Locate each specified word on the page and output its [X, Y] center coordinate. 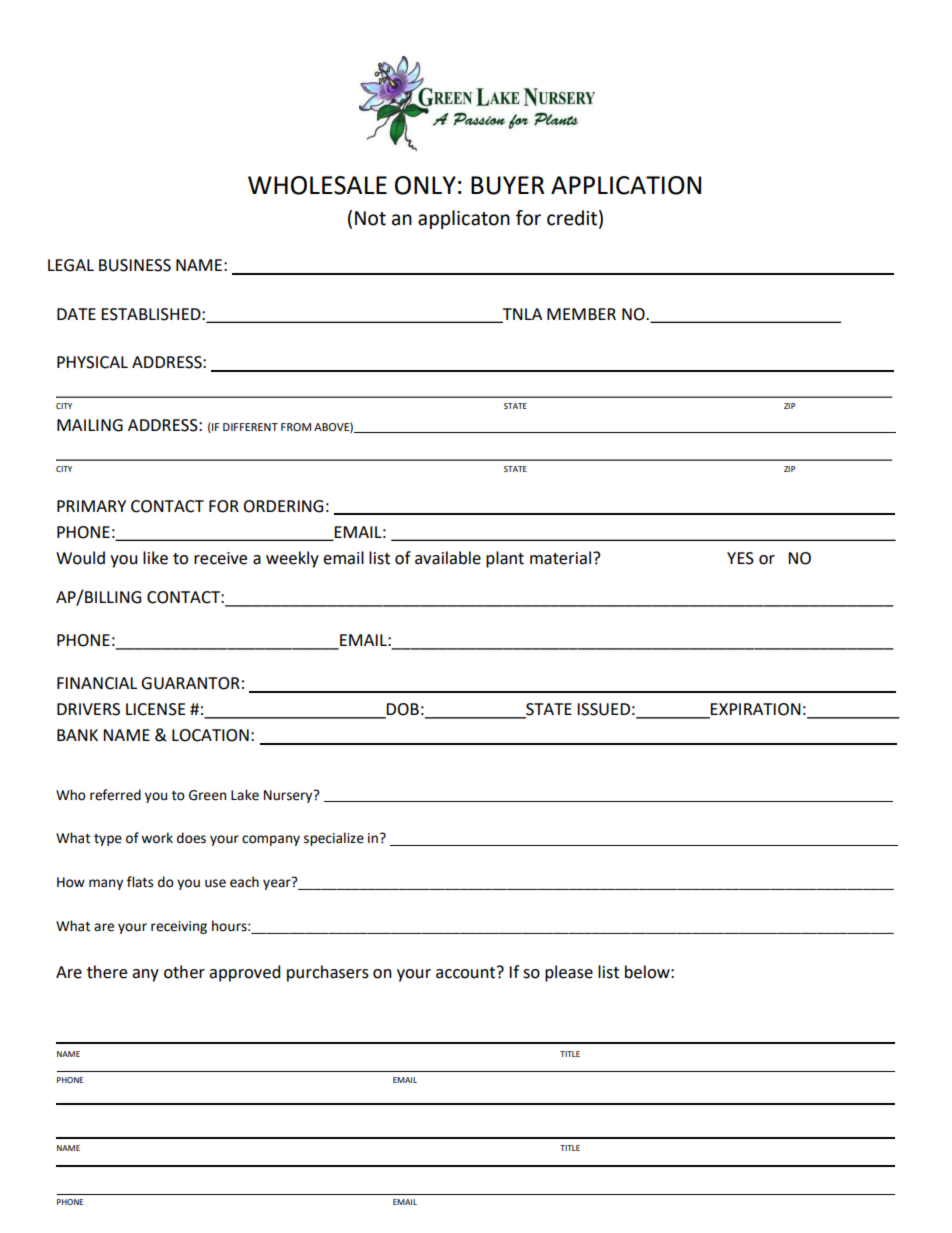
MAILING [90, 425]
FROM [296, 427]
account [467, 972]
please [569, 973]
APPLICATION [626, 185]
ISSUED [603, 709]
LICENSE [155, 709]
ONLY [425, 185]
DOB [402, 710]
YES [740, 558]
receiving [179, 927]
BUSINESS [135, 265]
